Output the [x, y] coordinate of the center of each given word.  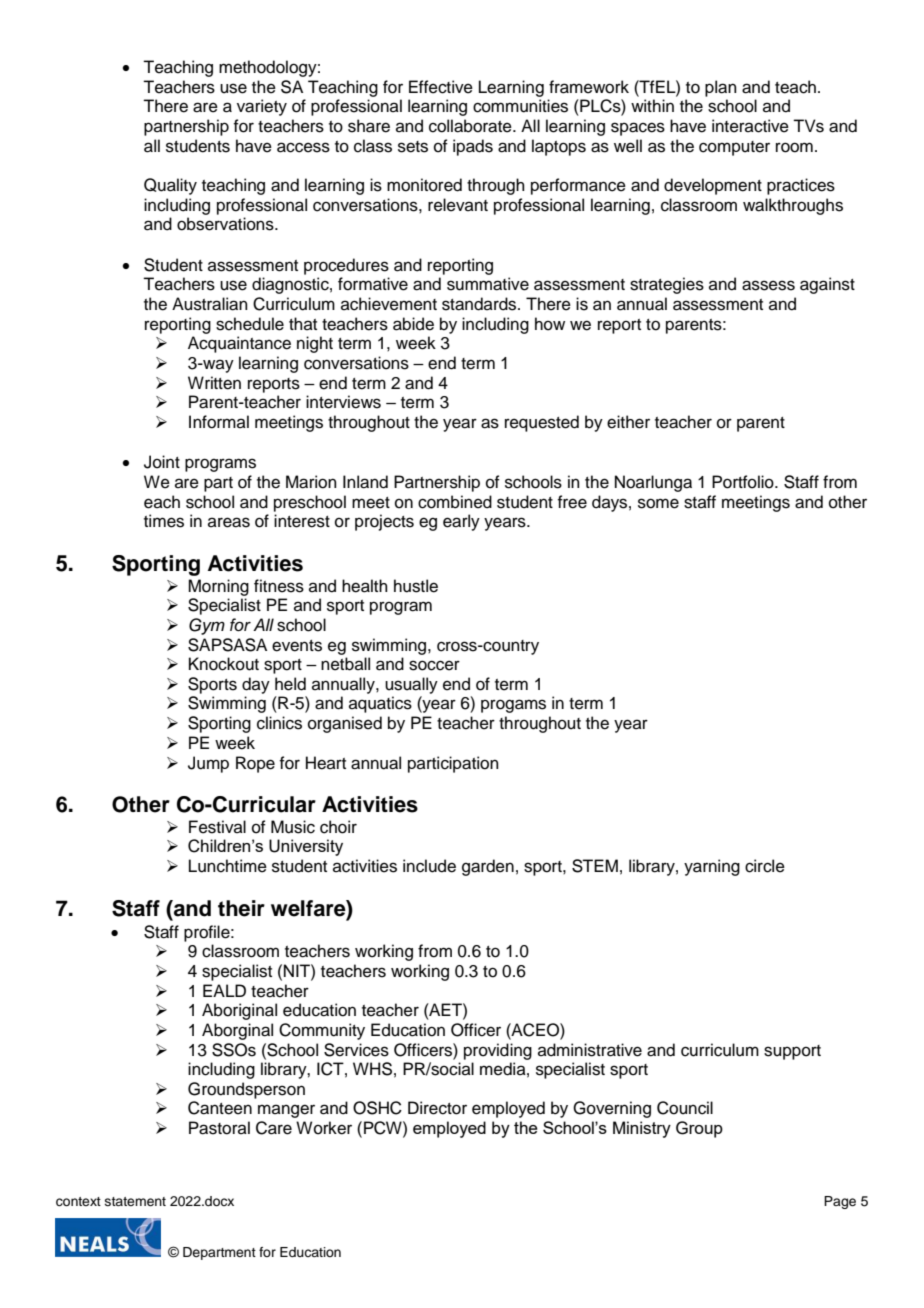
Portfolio [744, 482]
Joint [162, 462]
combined [455, 502]
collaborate [471, 126]
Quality [170, 186]
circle [765, 866]
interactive [750, 126]
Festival [217, 827]
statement [135, 1201]
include [429, 866]
